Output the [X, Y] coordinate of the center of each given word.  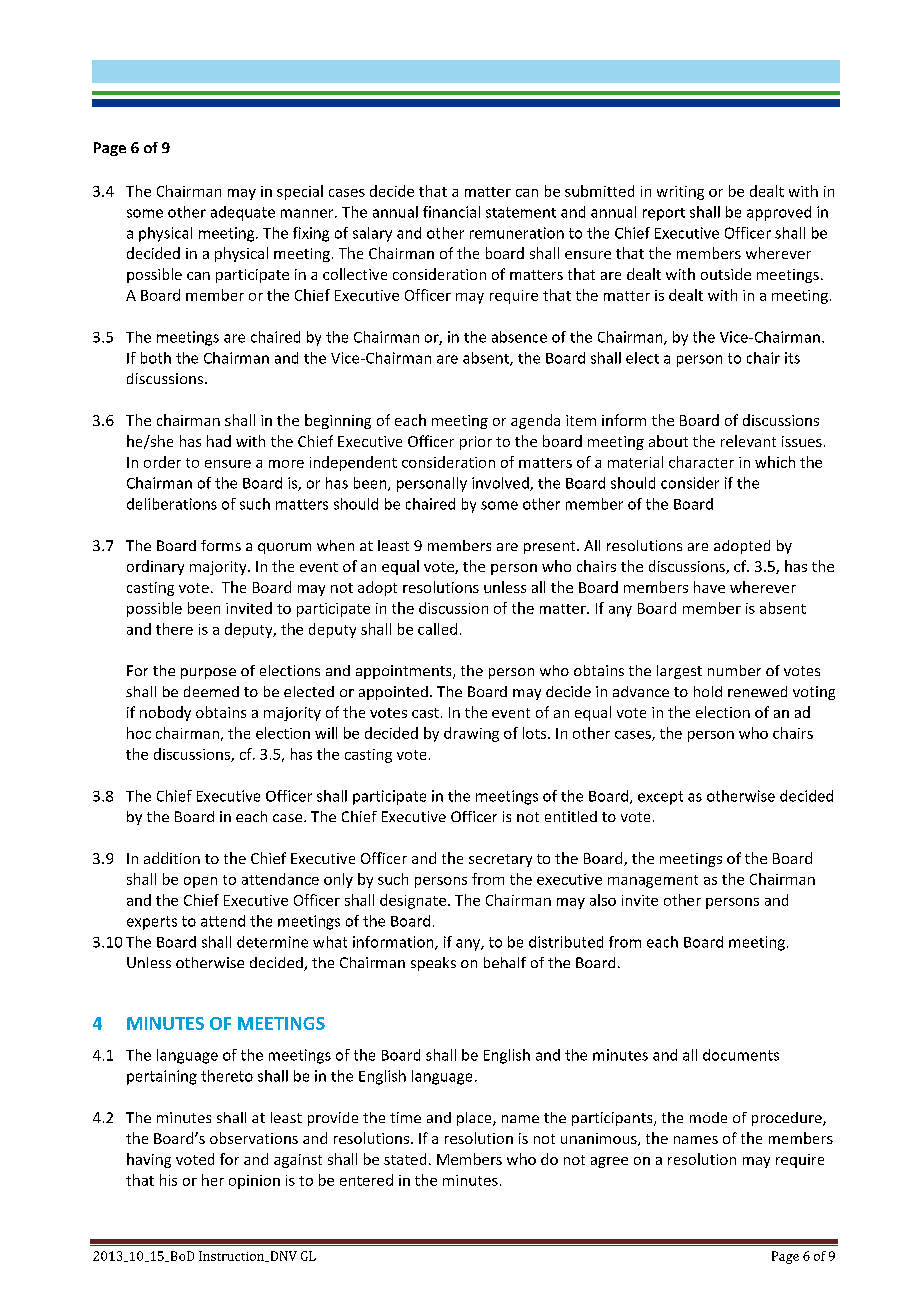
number [734, 670]
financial [451, 212]
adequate [243, 213]
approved [779, 213]
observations [254, 1138]
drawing [471, 734]
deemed [211, 691]
